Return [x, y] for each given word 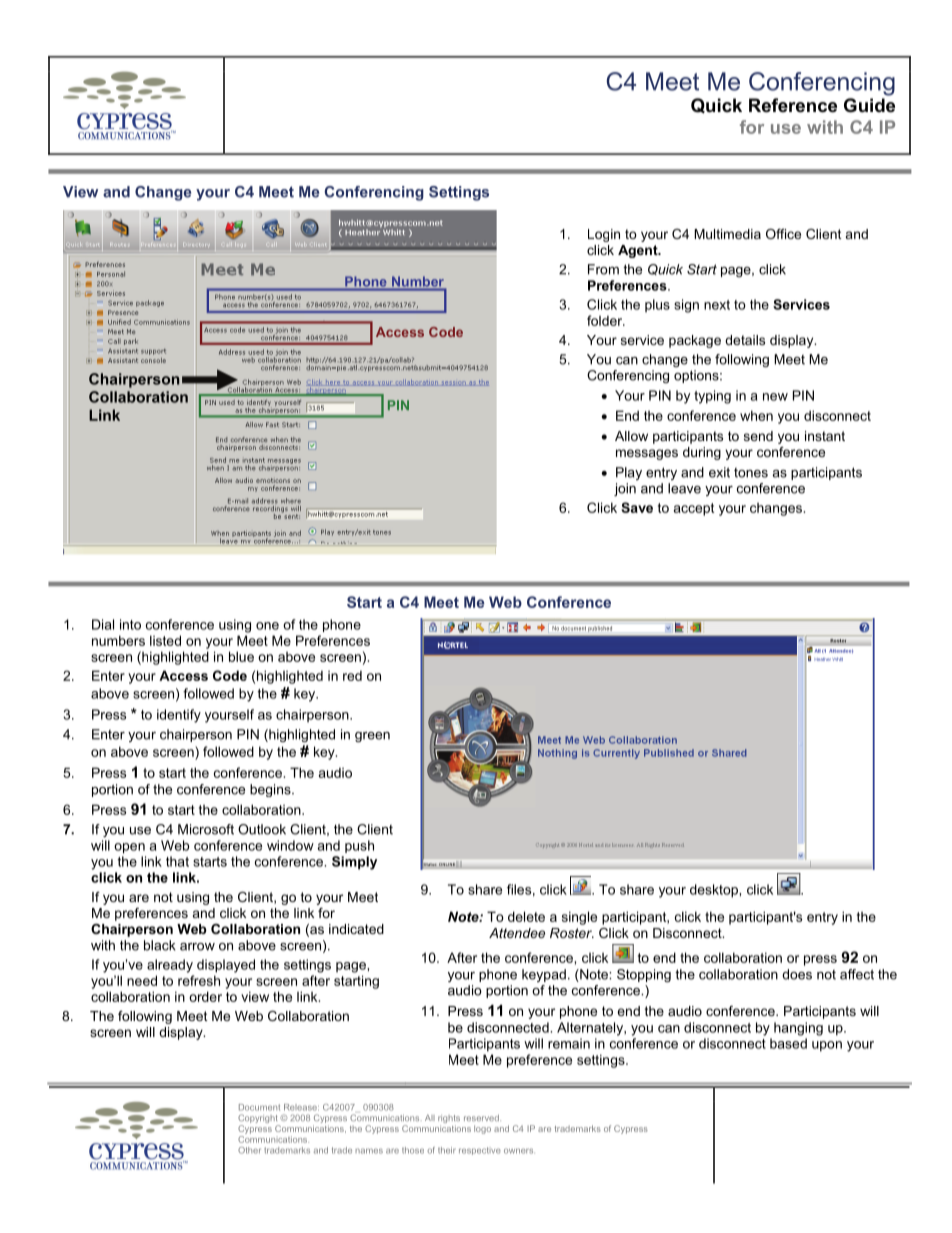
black [160, 945]
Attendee [517, 933]
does [797, 974]
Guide [869, 105]
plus [657, 305]
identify [179, 716]
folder [606, 320]
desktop [715, 891]
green [372, 737]
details [745, 340]
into [130, 624]
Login [604, 235]
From [603, 269]
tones [751, 473]
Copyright [259, 1120]
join [625, 489]
